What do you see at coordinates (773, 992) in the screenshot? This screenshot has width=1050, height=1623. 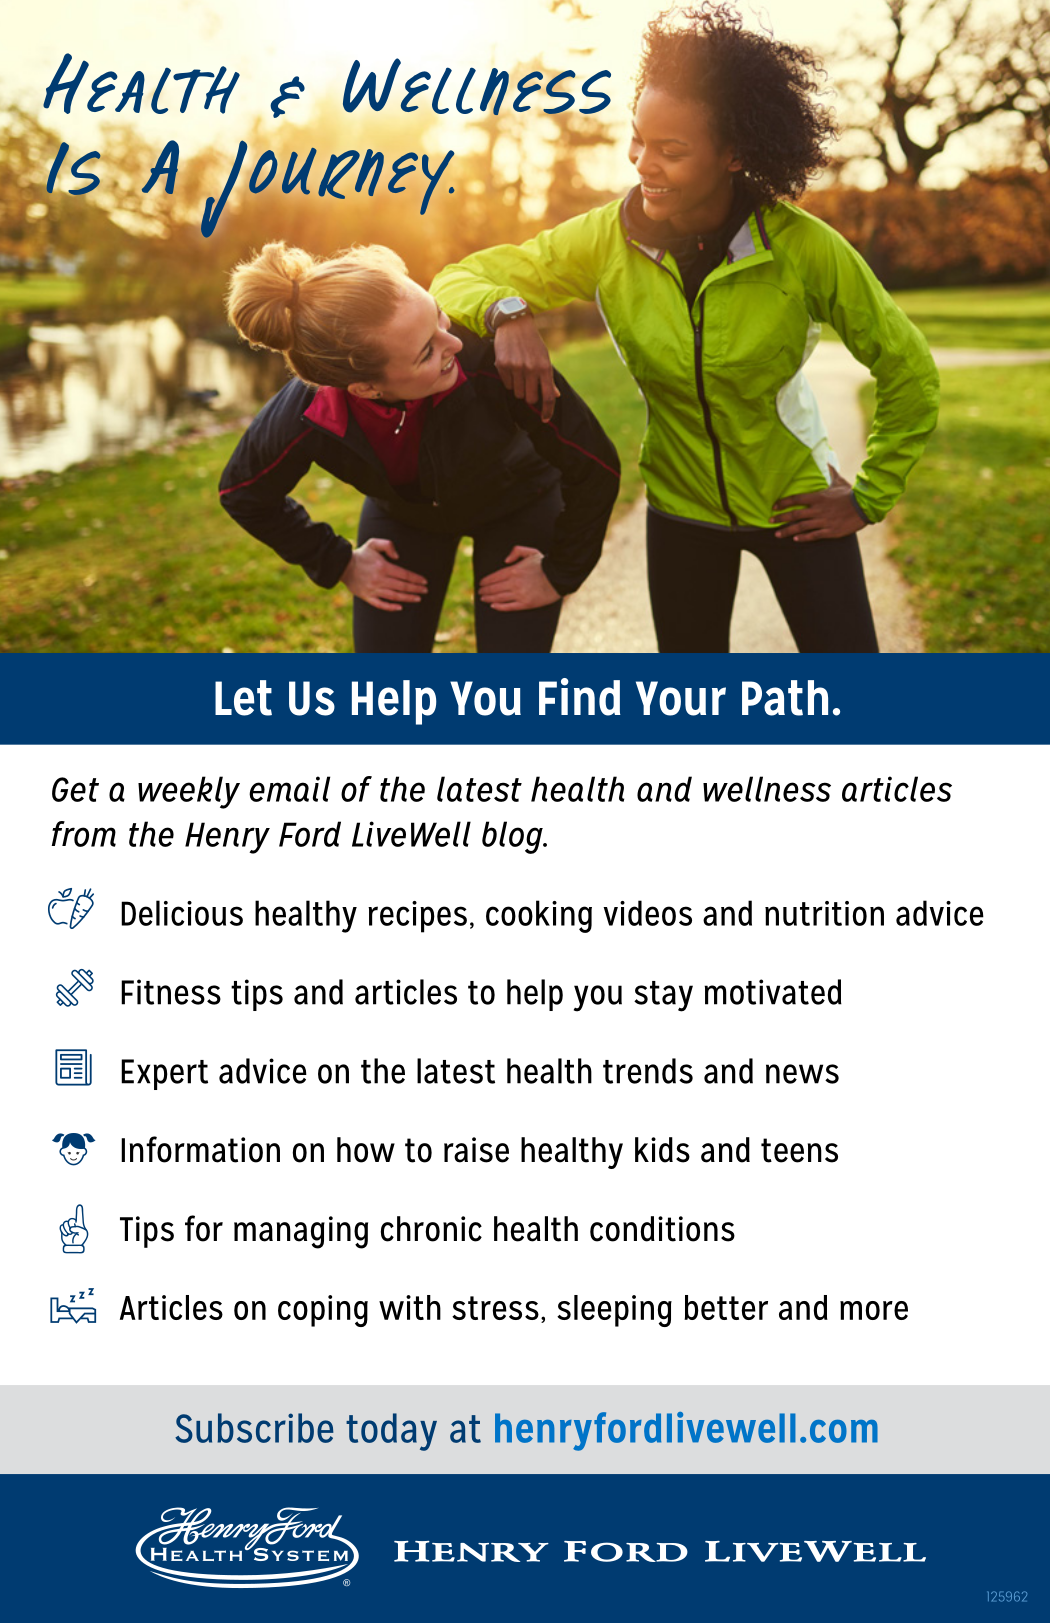 I see `motivated` at bounding box center [773, 992].
